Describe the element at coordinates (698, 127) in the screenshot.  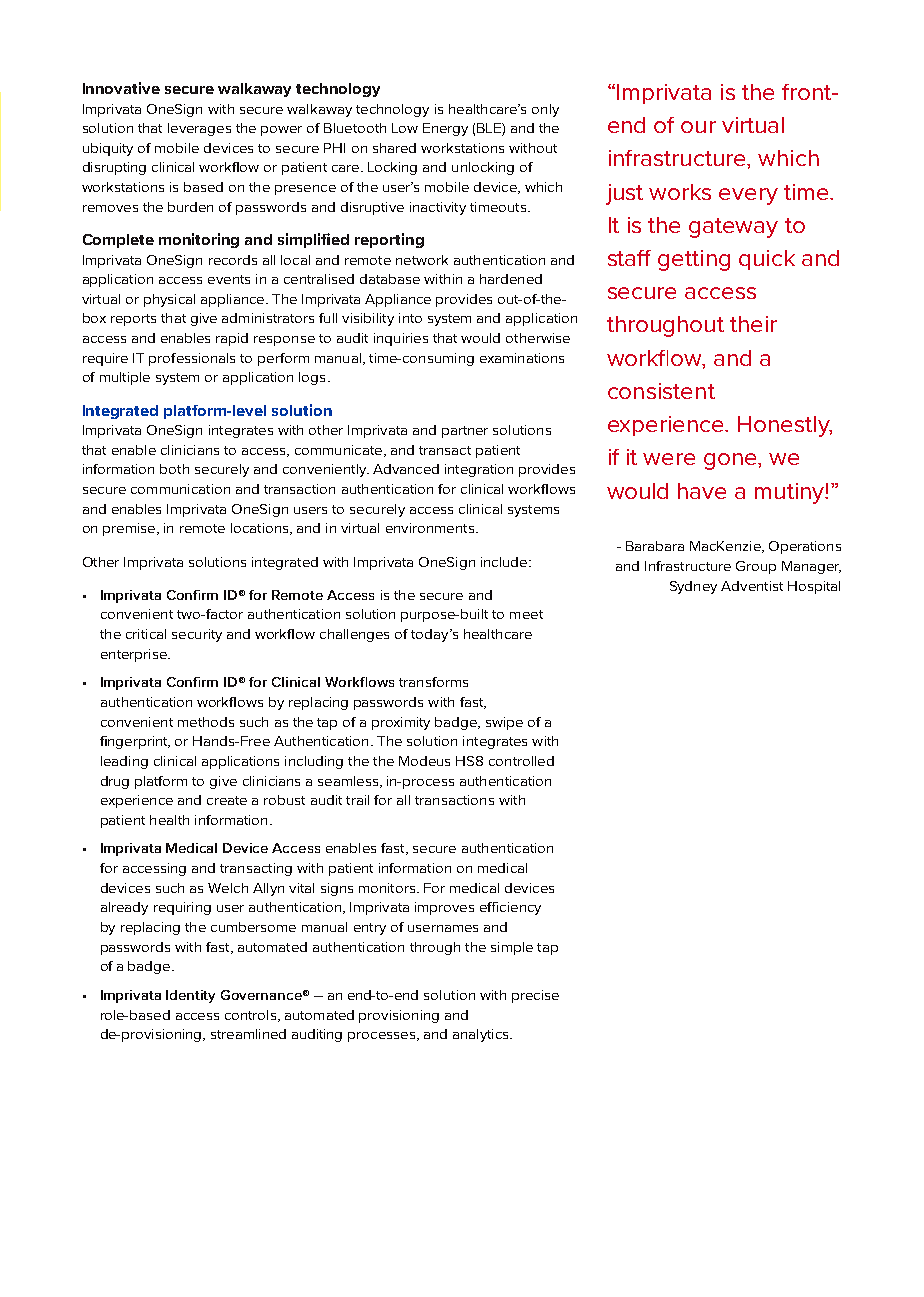
I see `our` at that location.
